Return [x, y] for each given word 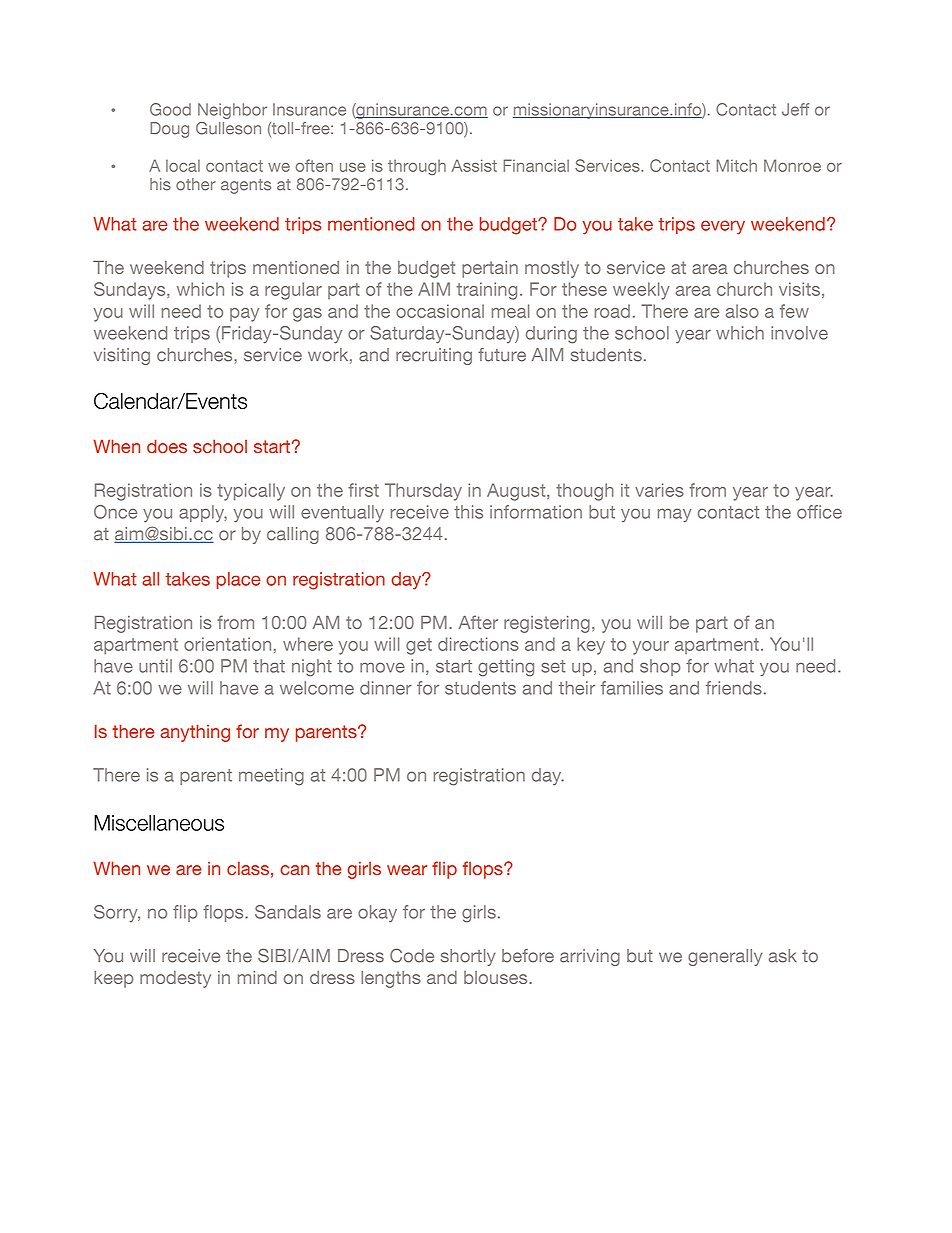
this [468, 512]
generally [725, 957]
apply [203, 513]
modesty [175, 979]
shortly [468, 957]
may [675, 515]
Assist [474, 165]
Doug [169, 130]
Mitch [736, 165]
